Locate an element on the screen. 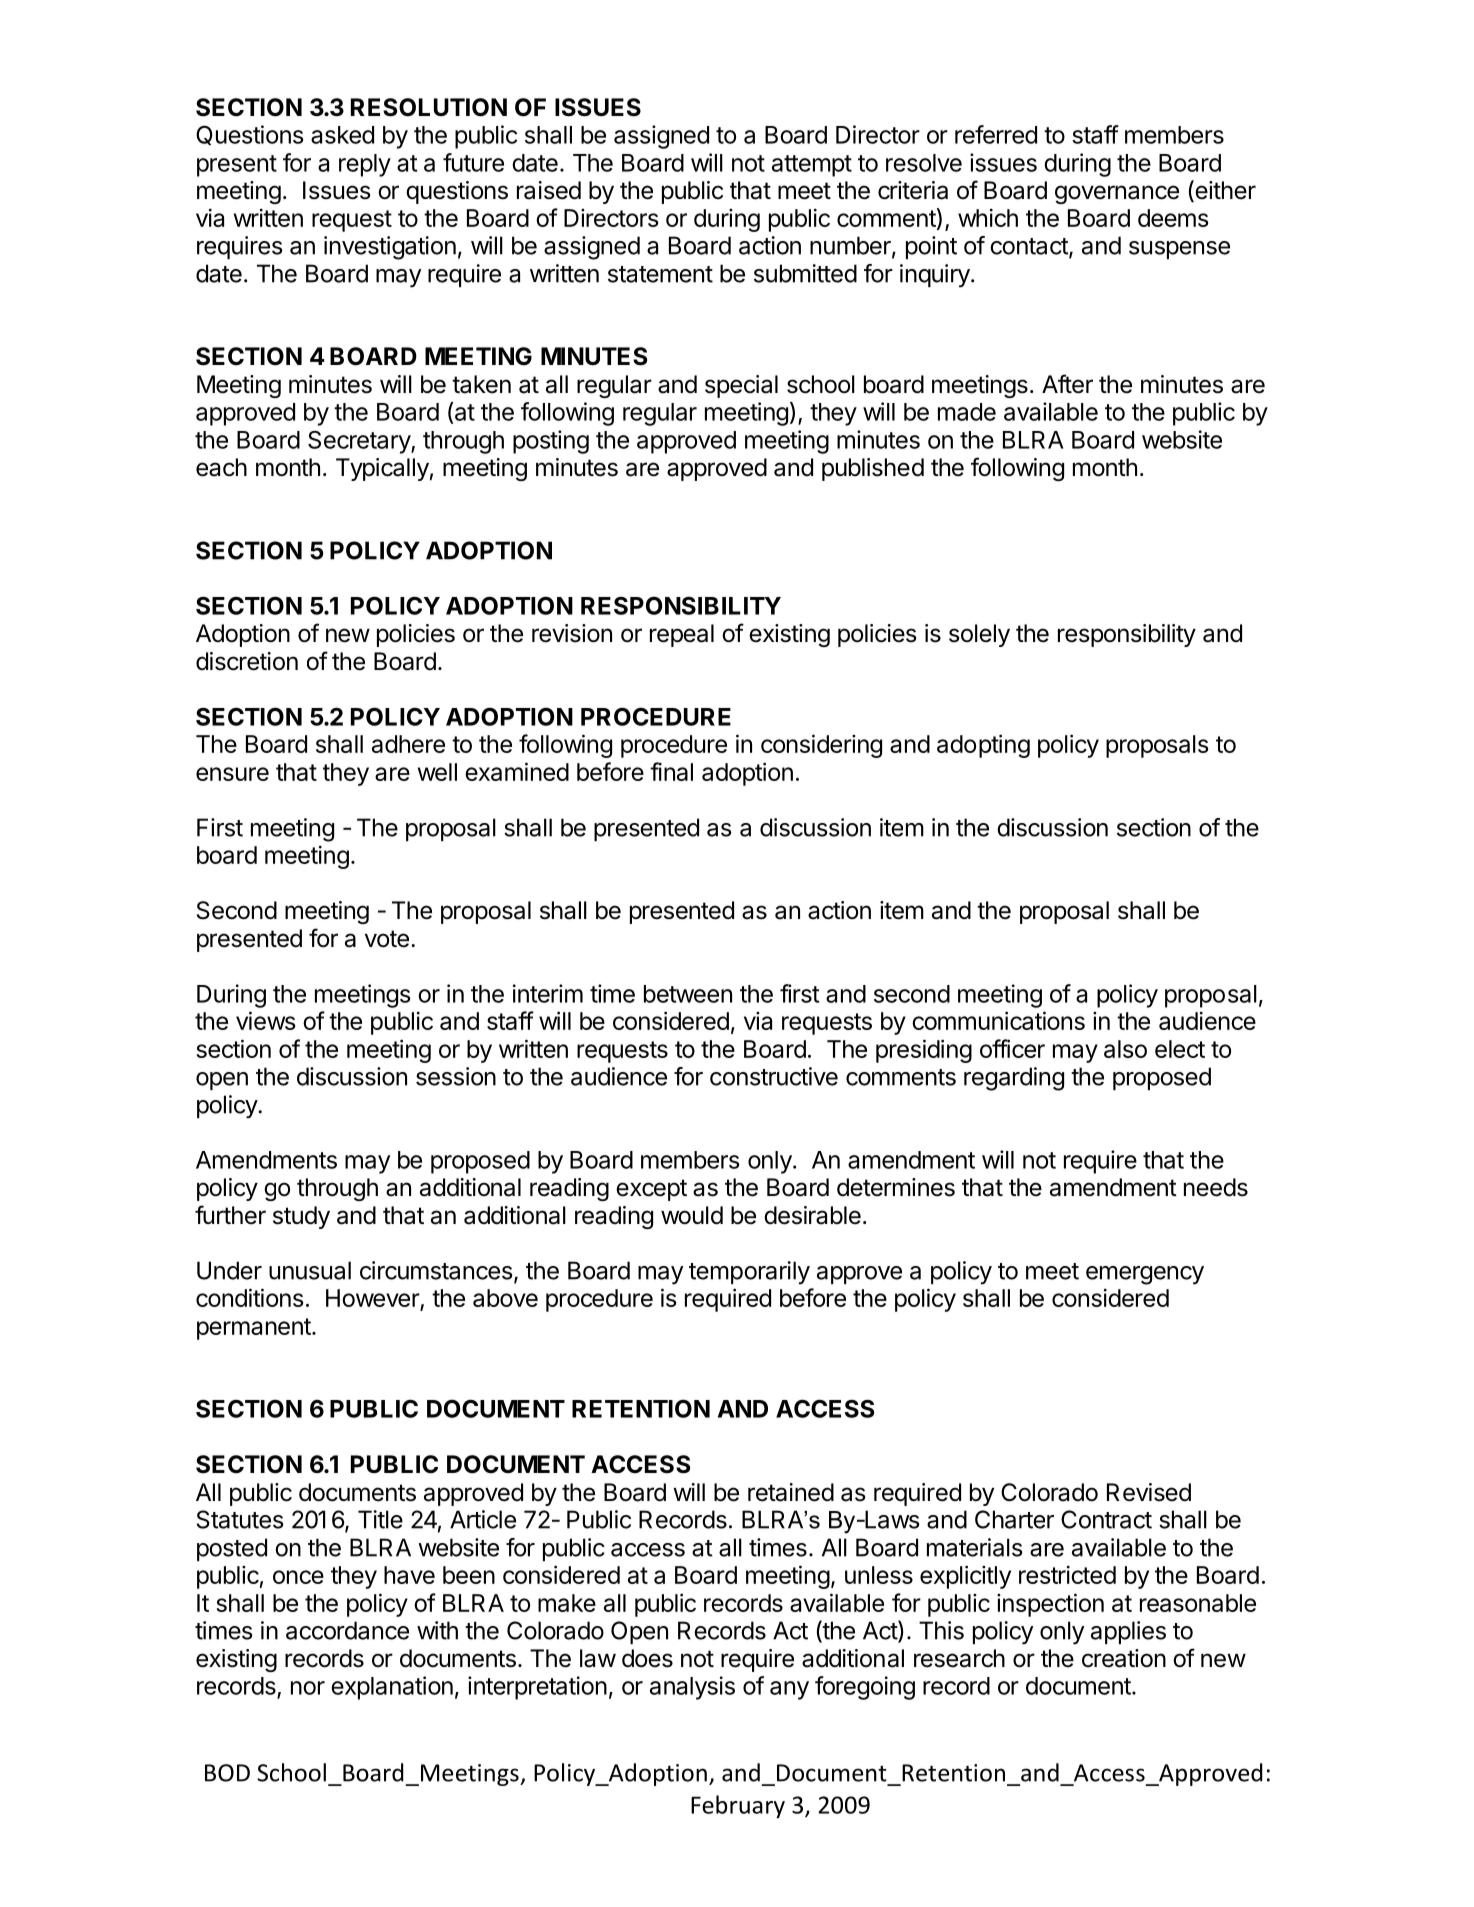 This screenshot has height=1907, width=1474. attempt is located at coordinates (812, 166).
